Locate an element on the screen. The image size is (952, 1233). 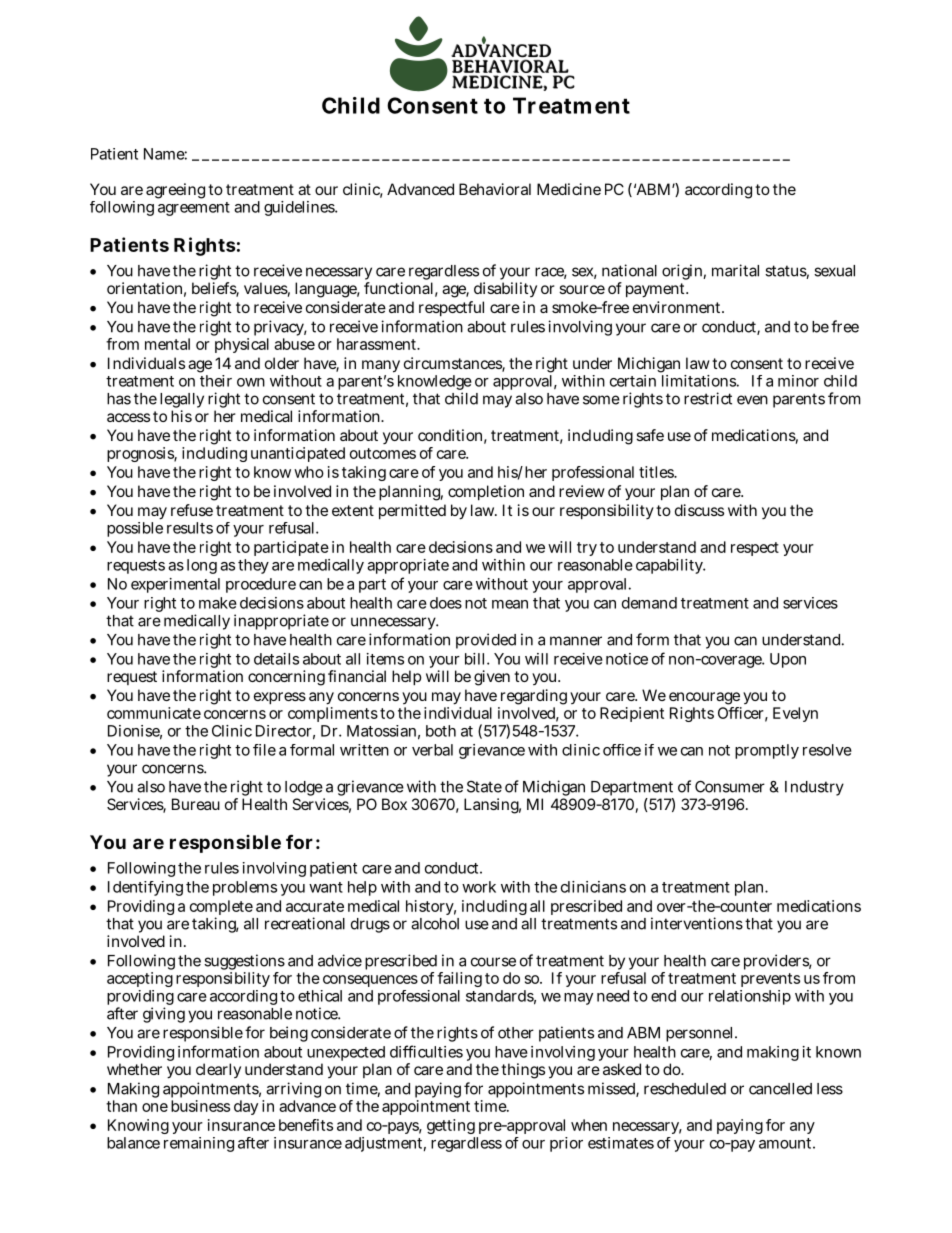
course is located at coordinates (493, 962).
